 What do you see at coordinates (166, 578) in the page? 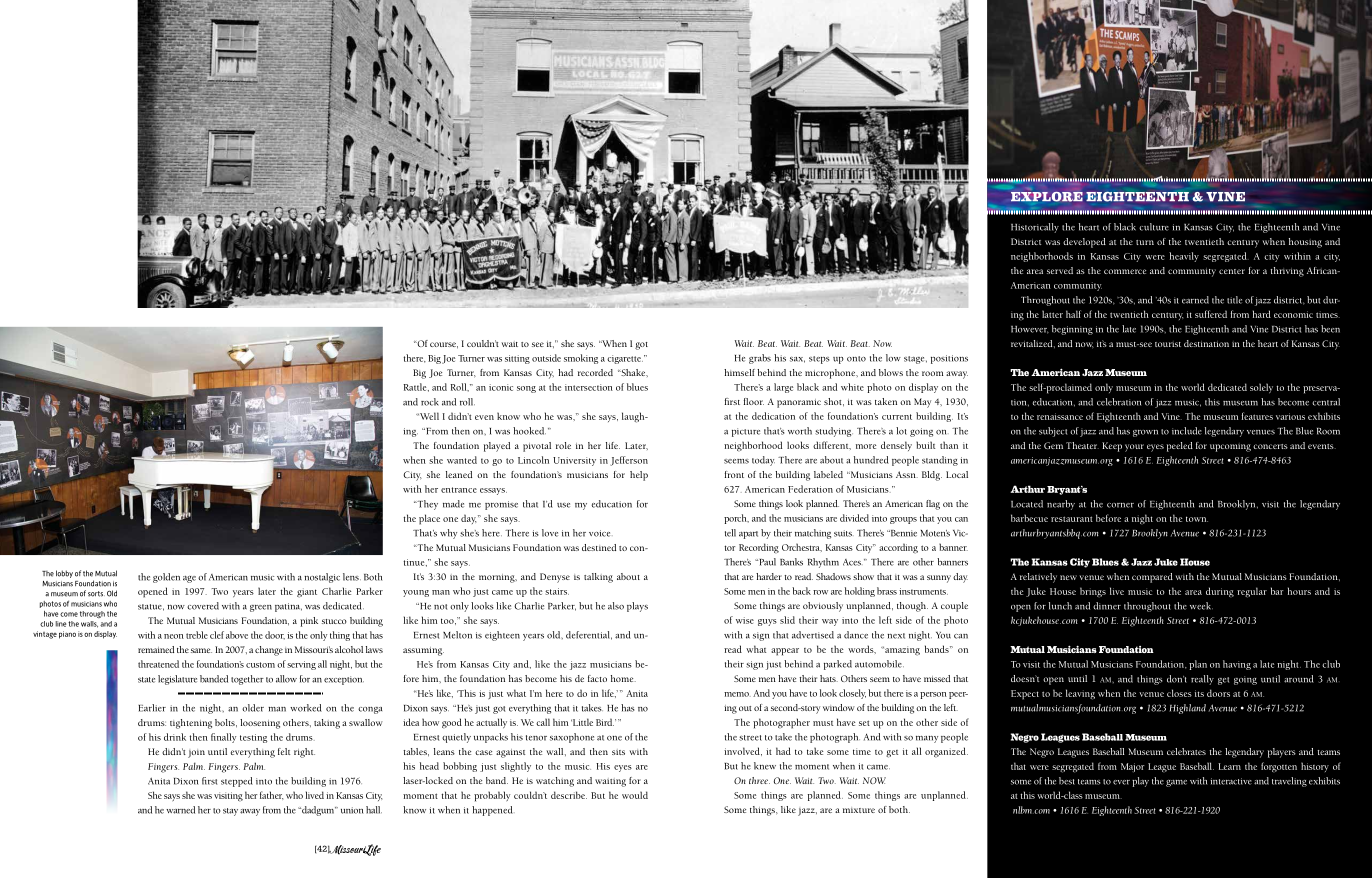
I see `golden` at bounding box center [166, 578].
